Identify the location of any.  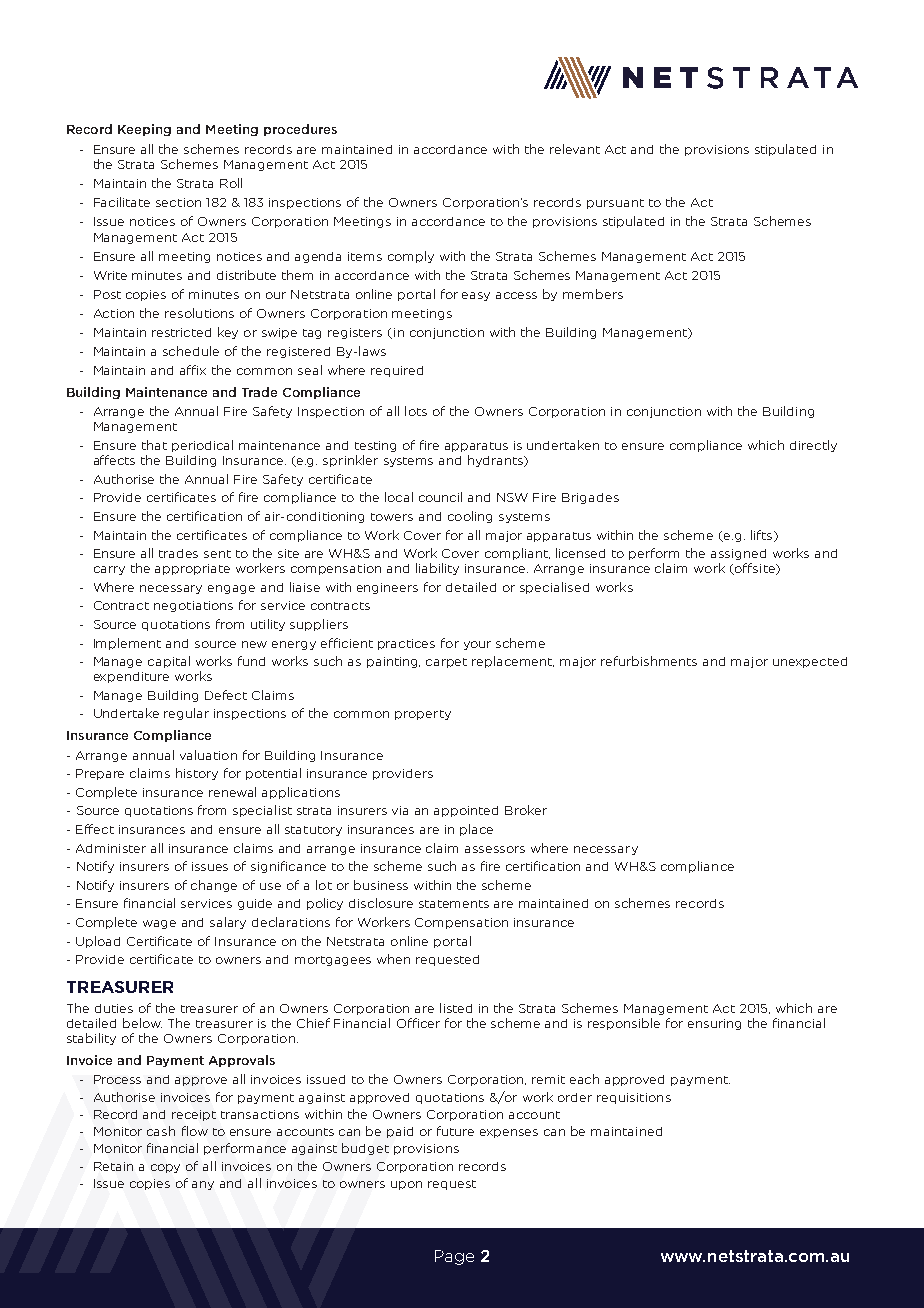
(203, 1185).
